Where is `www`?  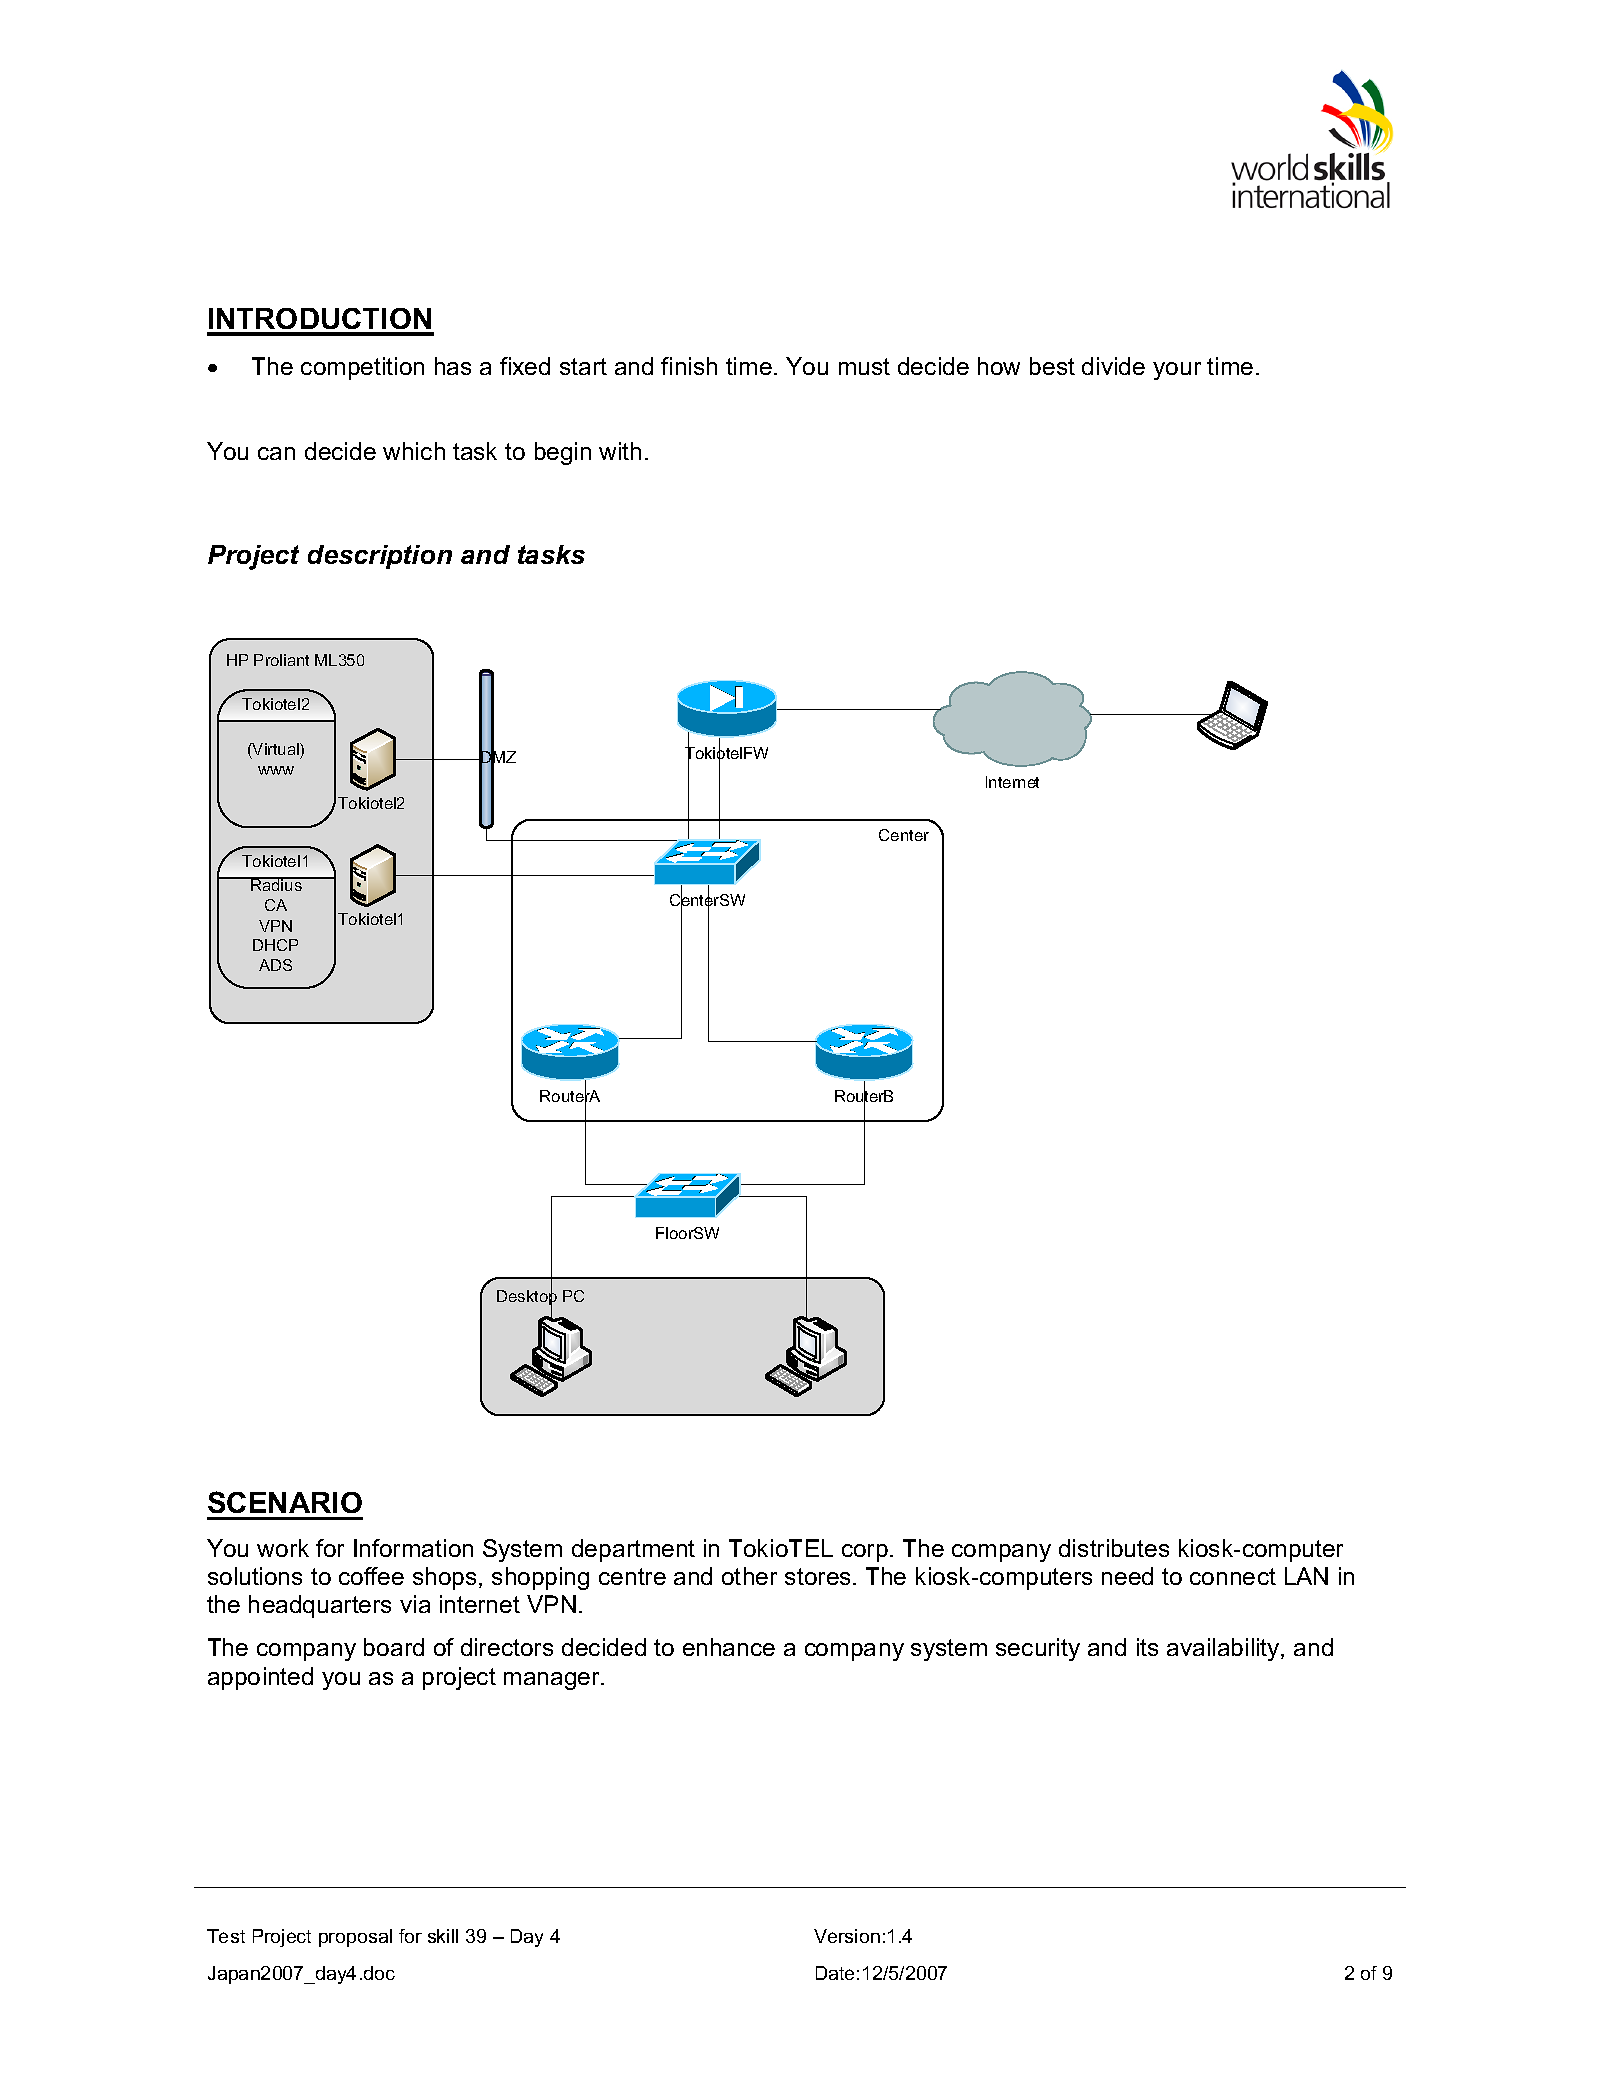 www is located at coordinates (276, 770).
